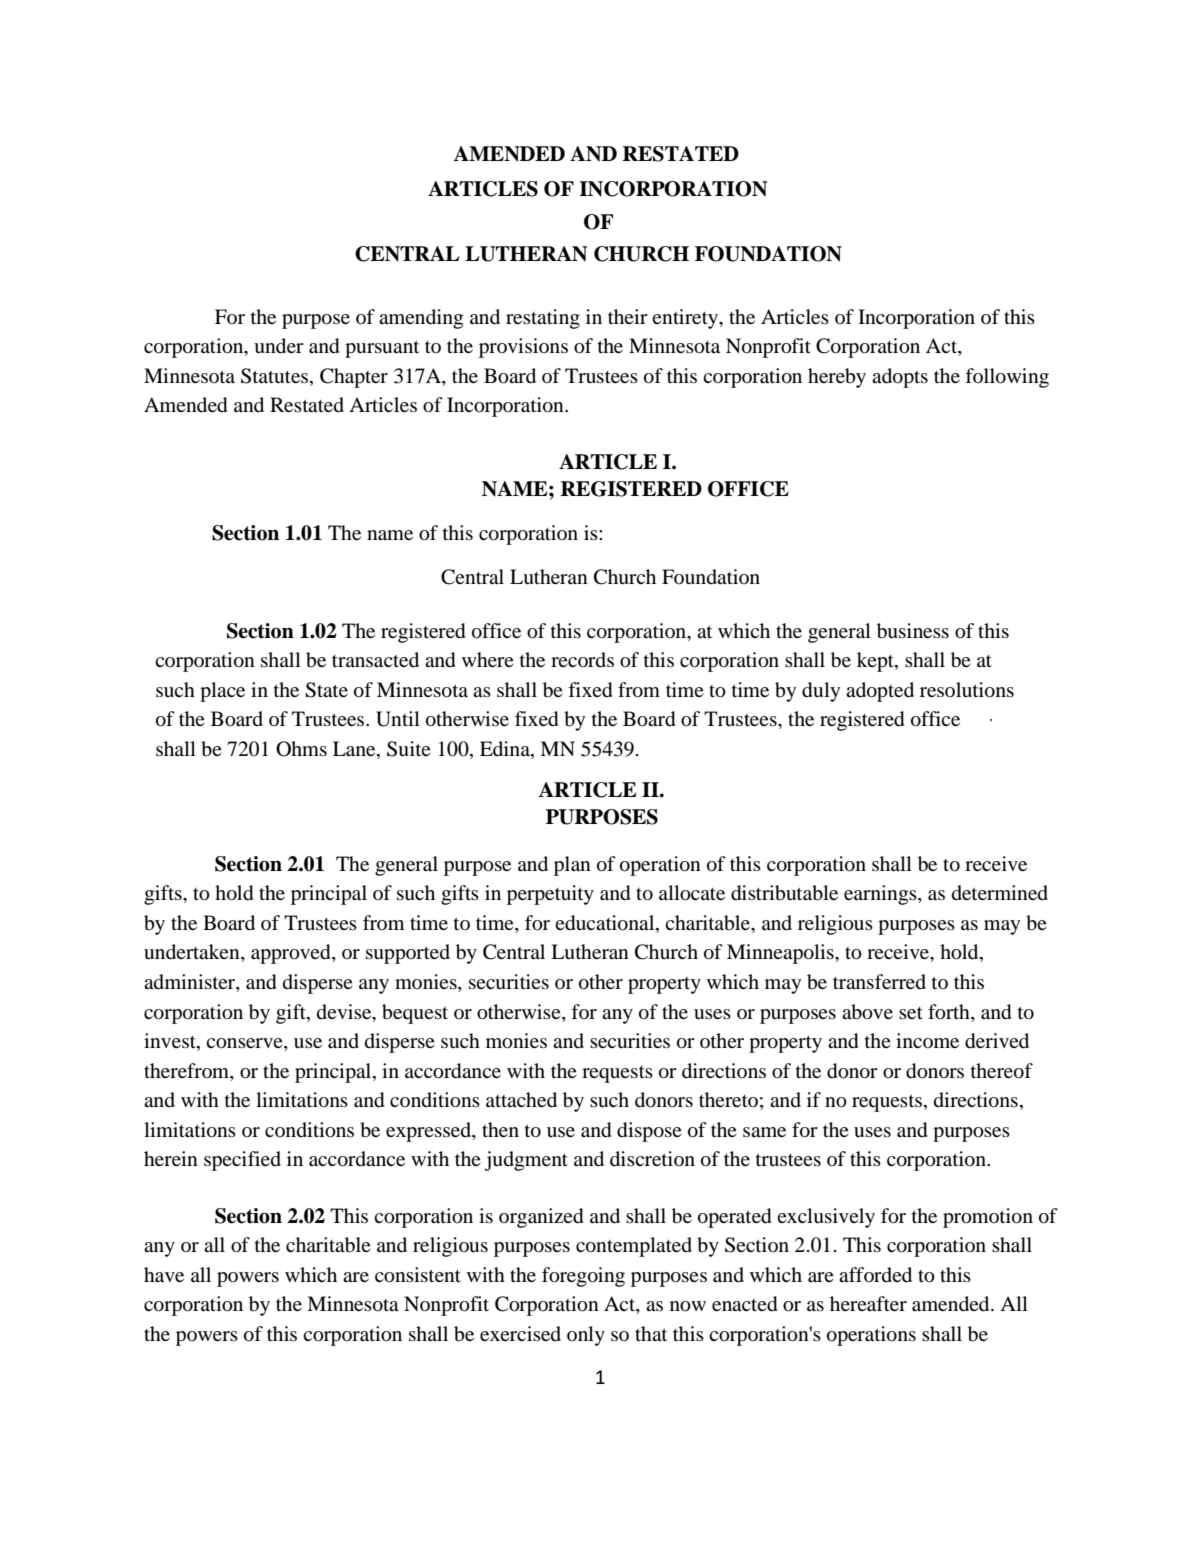 Image resolution: width=1200 pixels, height=1553 pixels. What do you see at coordinates (523, 348) in the image?
I see `provisions` at bounding box center [523, 348].
